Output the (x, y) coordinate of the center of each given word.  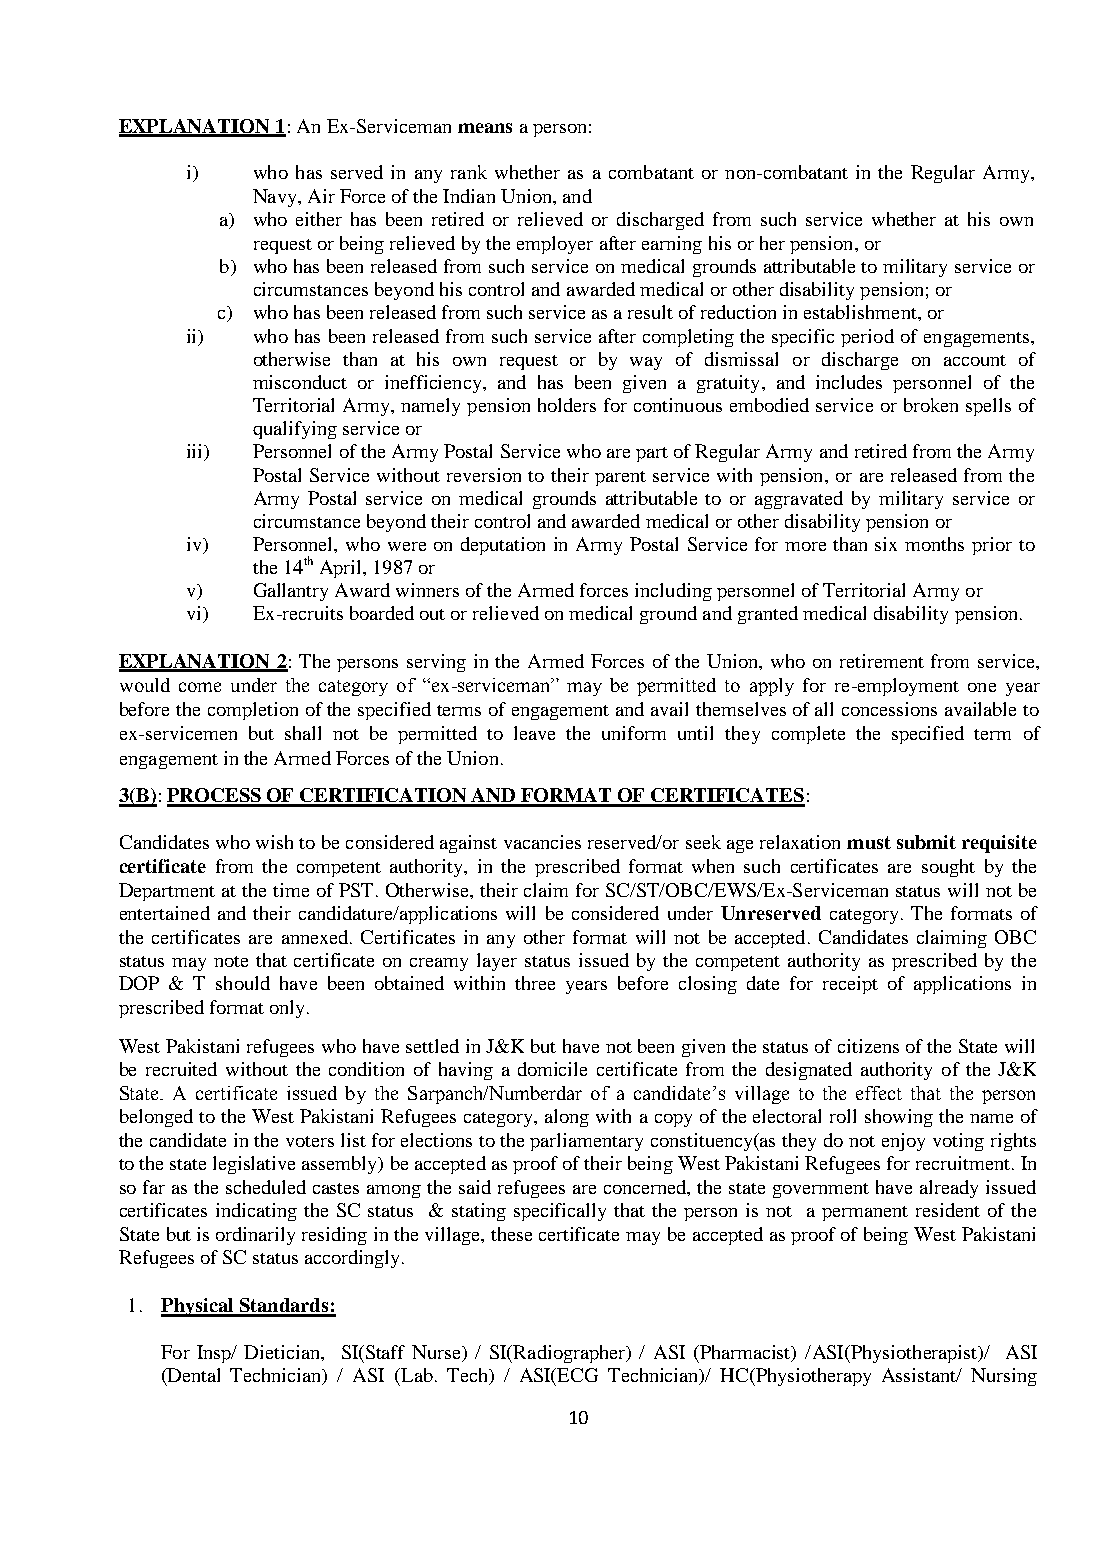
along (567, 1118)
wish (274, 842)
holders (567, 405)
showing (899, 1118)
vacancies (542, 842)
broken (931, 405)
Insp (215, 1354)
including (673, 592)
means (485, 128)
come (200, 687)
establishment (861, 312)
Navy (276, 198)
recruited (181, 1069)
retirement (882, 661)
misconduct (300, 382)
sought (948, 868)
